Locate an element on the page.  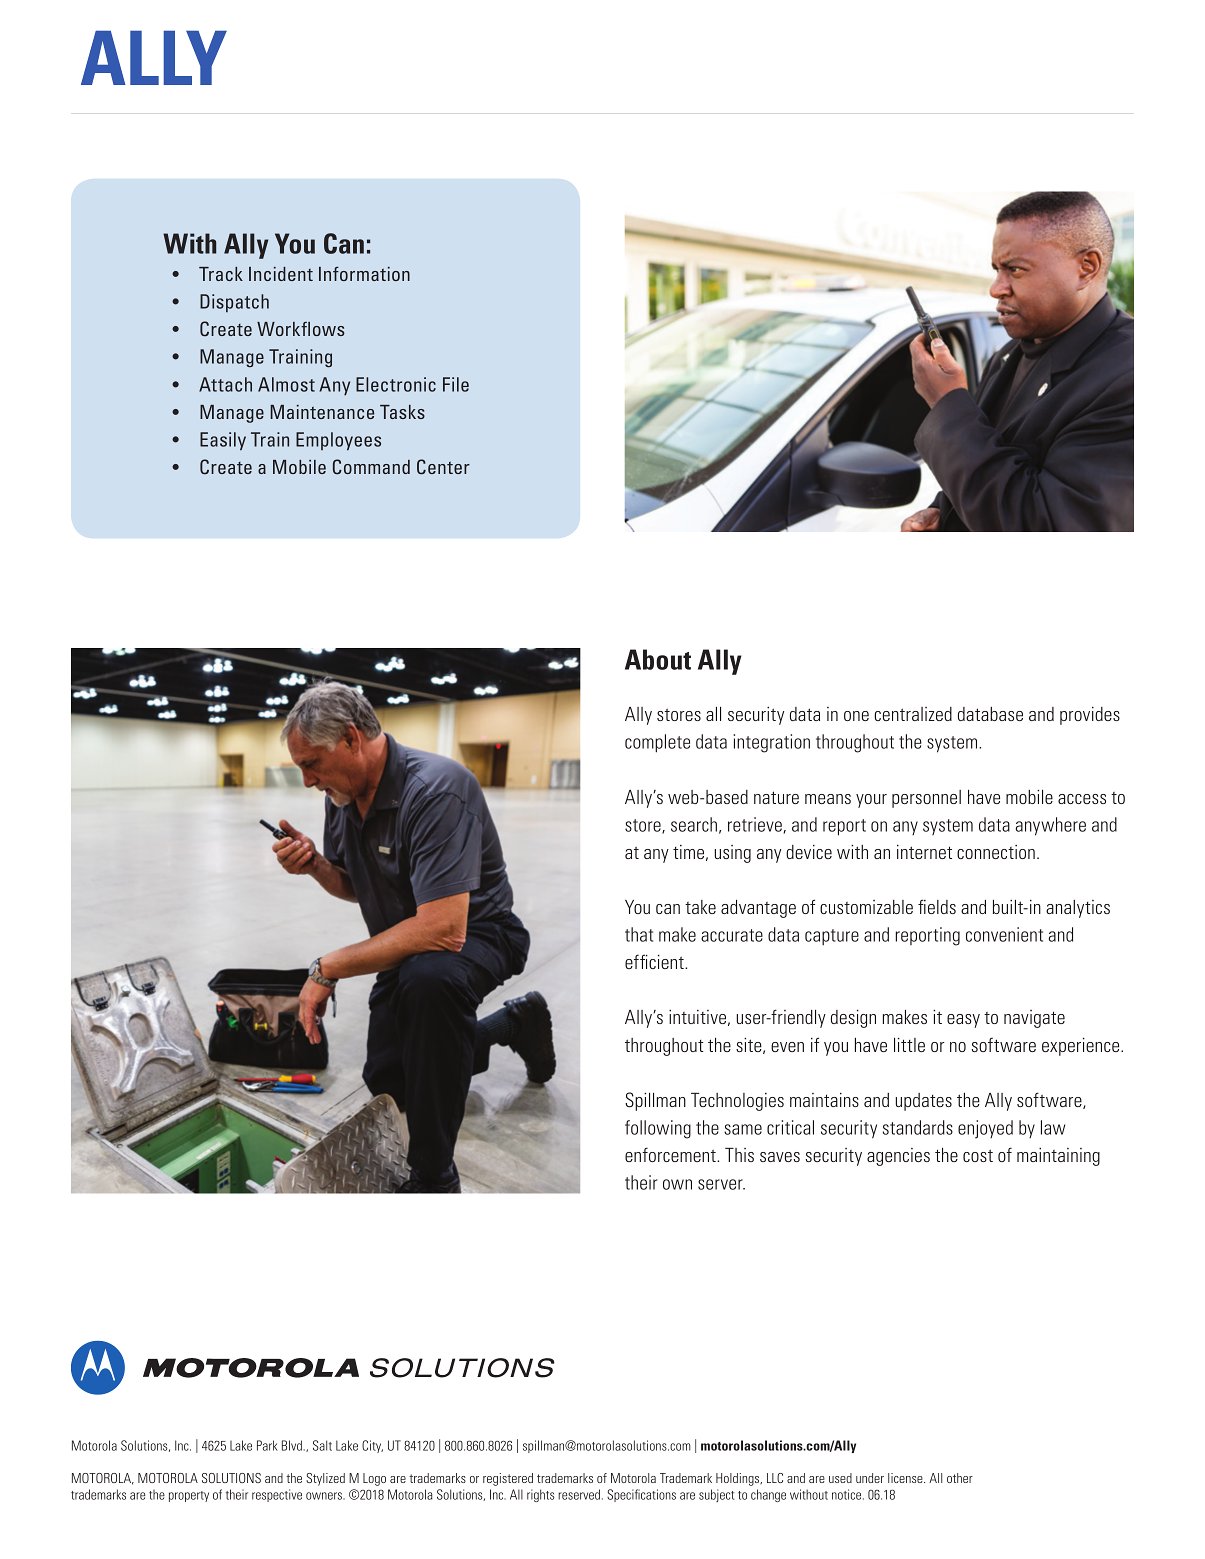
take is located at coordinates (700, 907).
